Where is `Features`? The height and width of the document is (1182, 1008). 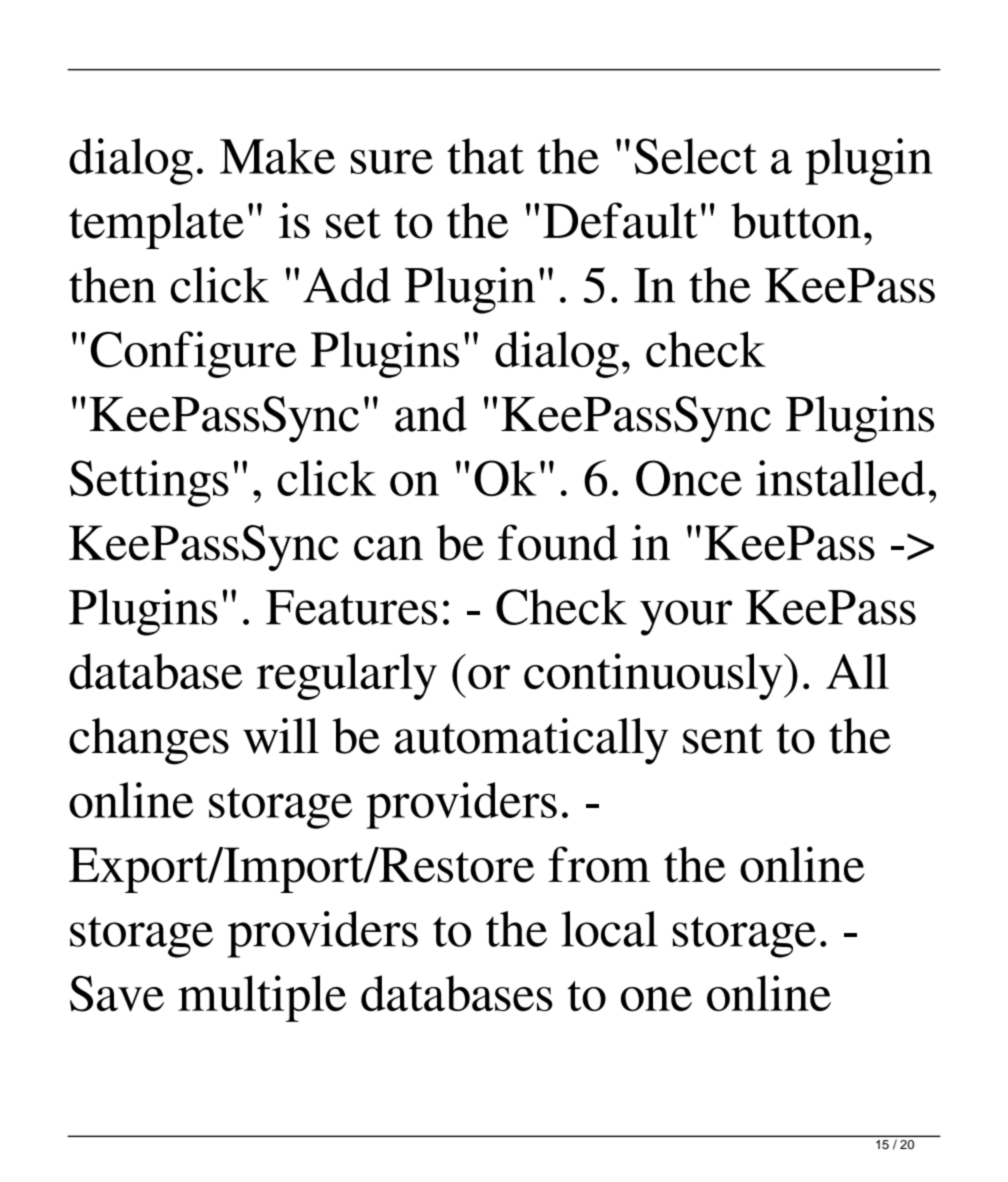 Features is located at coordinates (351, 607).
